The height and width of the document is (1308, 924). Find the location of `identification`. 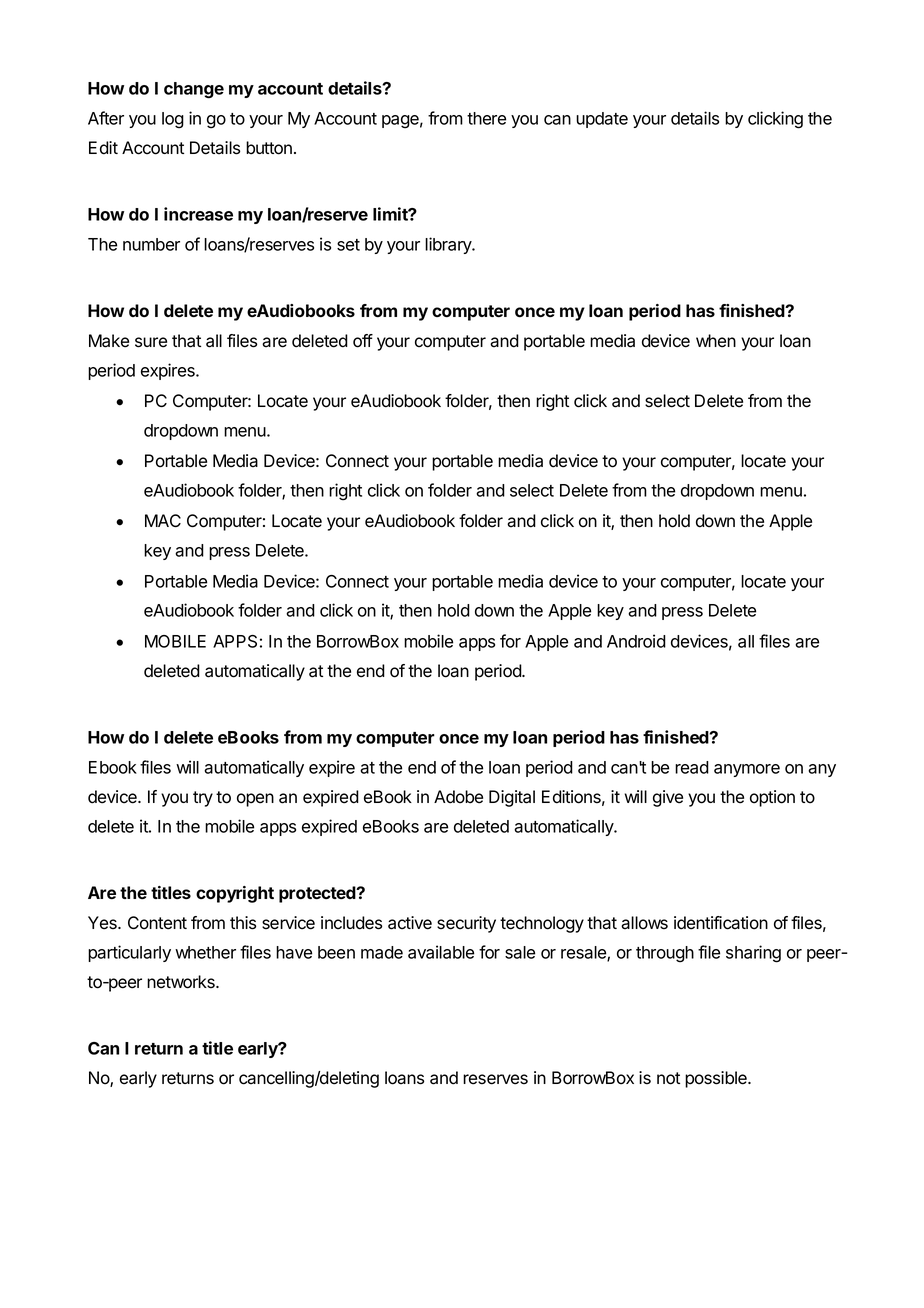

identification is located at coordinates (721, 923).
